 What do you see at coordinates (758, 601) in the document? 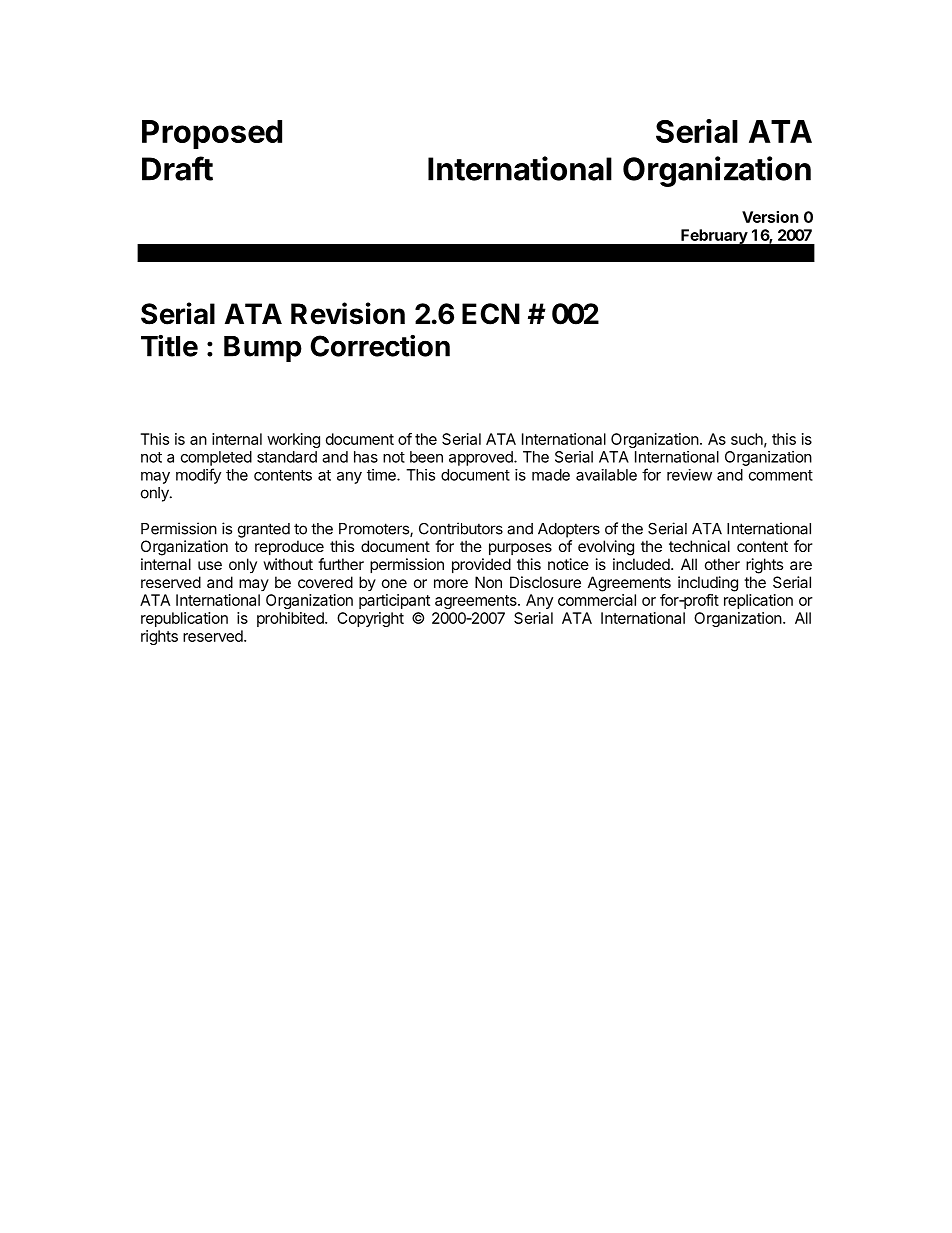
I see `replication` at bounding box center [758, 601].
